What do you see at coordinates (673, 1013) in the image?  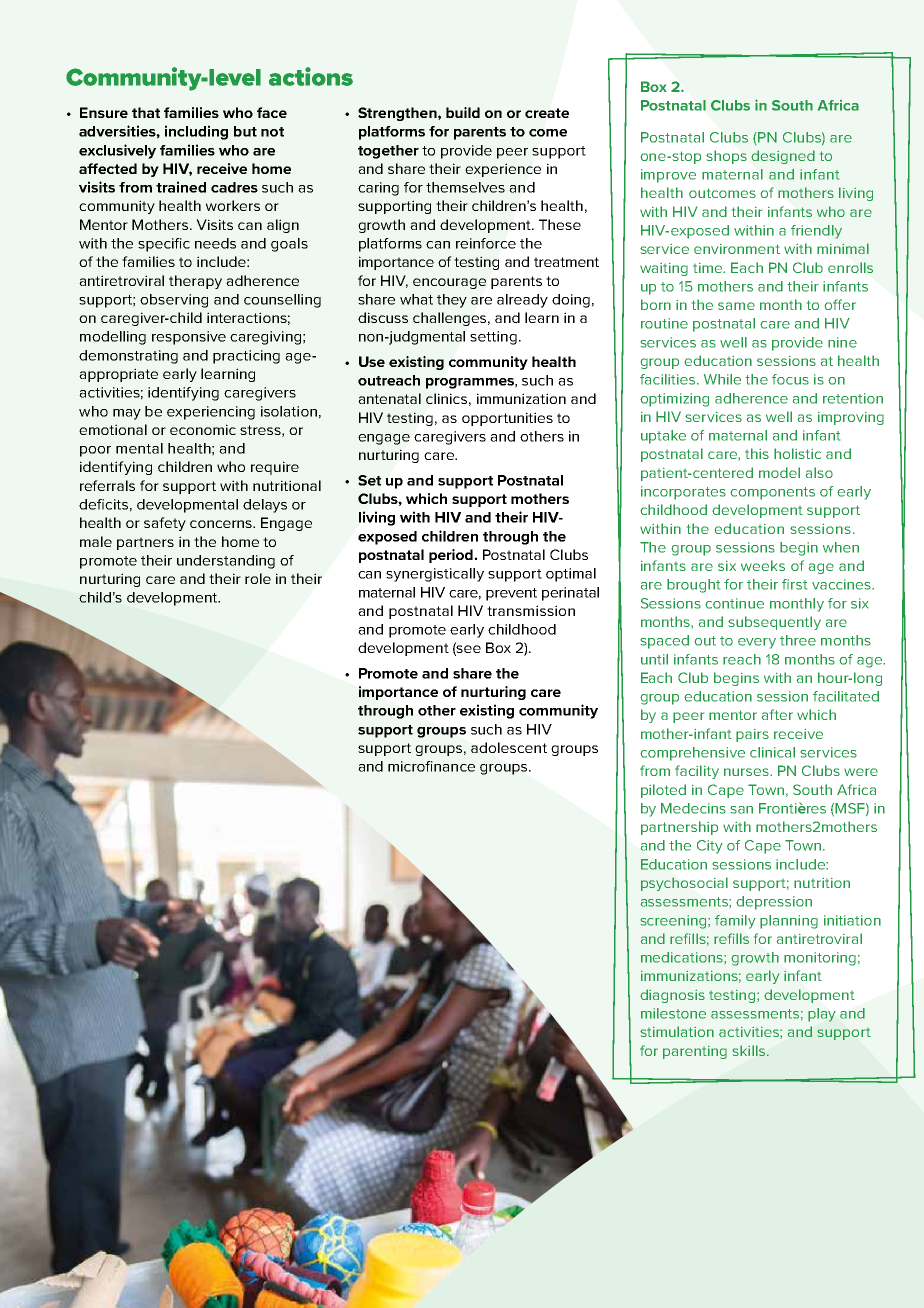 I see `milestone` at bounding box center [673, 1013].
